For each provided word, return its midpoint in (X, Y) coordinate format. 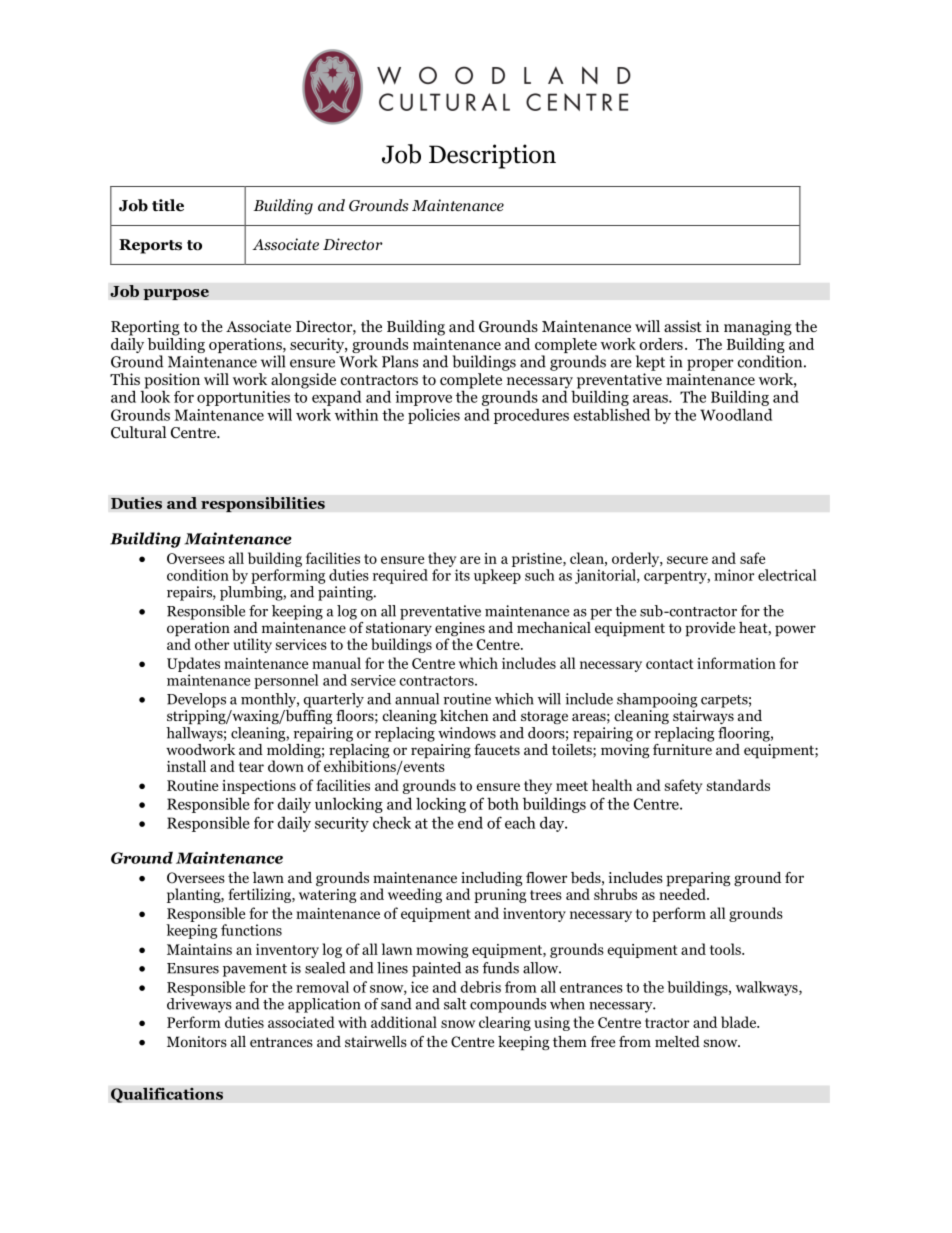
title (168, 205)
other (212, 644)
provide (710, 629)
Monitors (197, 1041)
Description (492, 156)
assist (683, 326)
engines (460, 630)
